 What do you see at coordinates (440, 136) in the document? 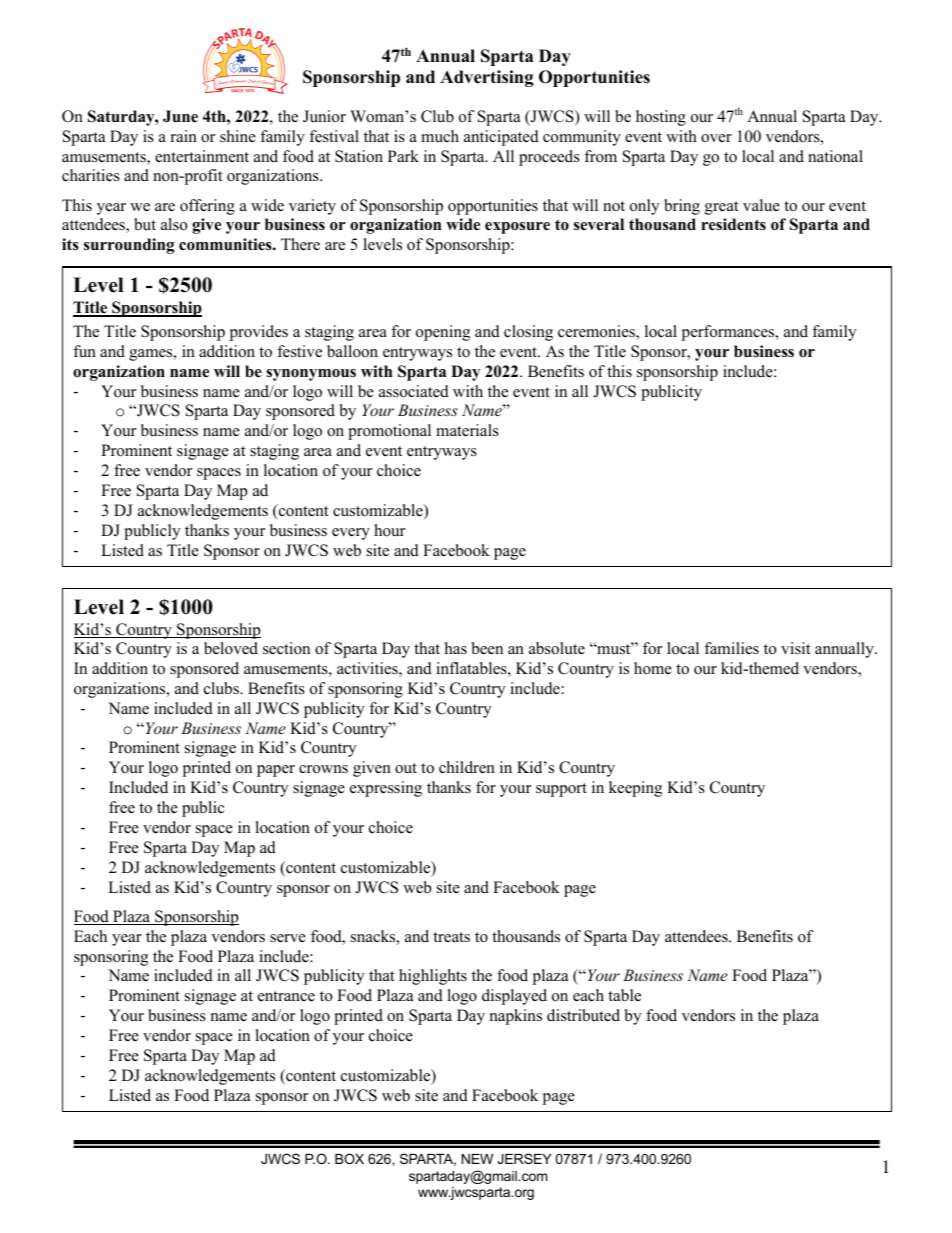
I see `much` at bounding box center [440, 136].
